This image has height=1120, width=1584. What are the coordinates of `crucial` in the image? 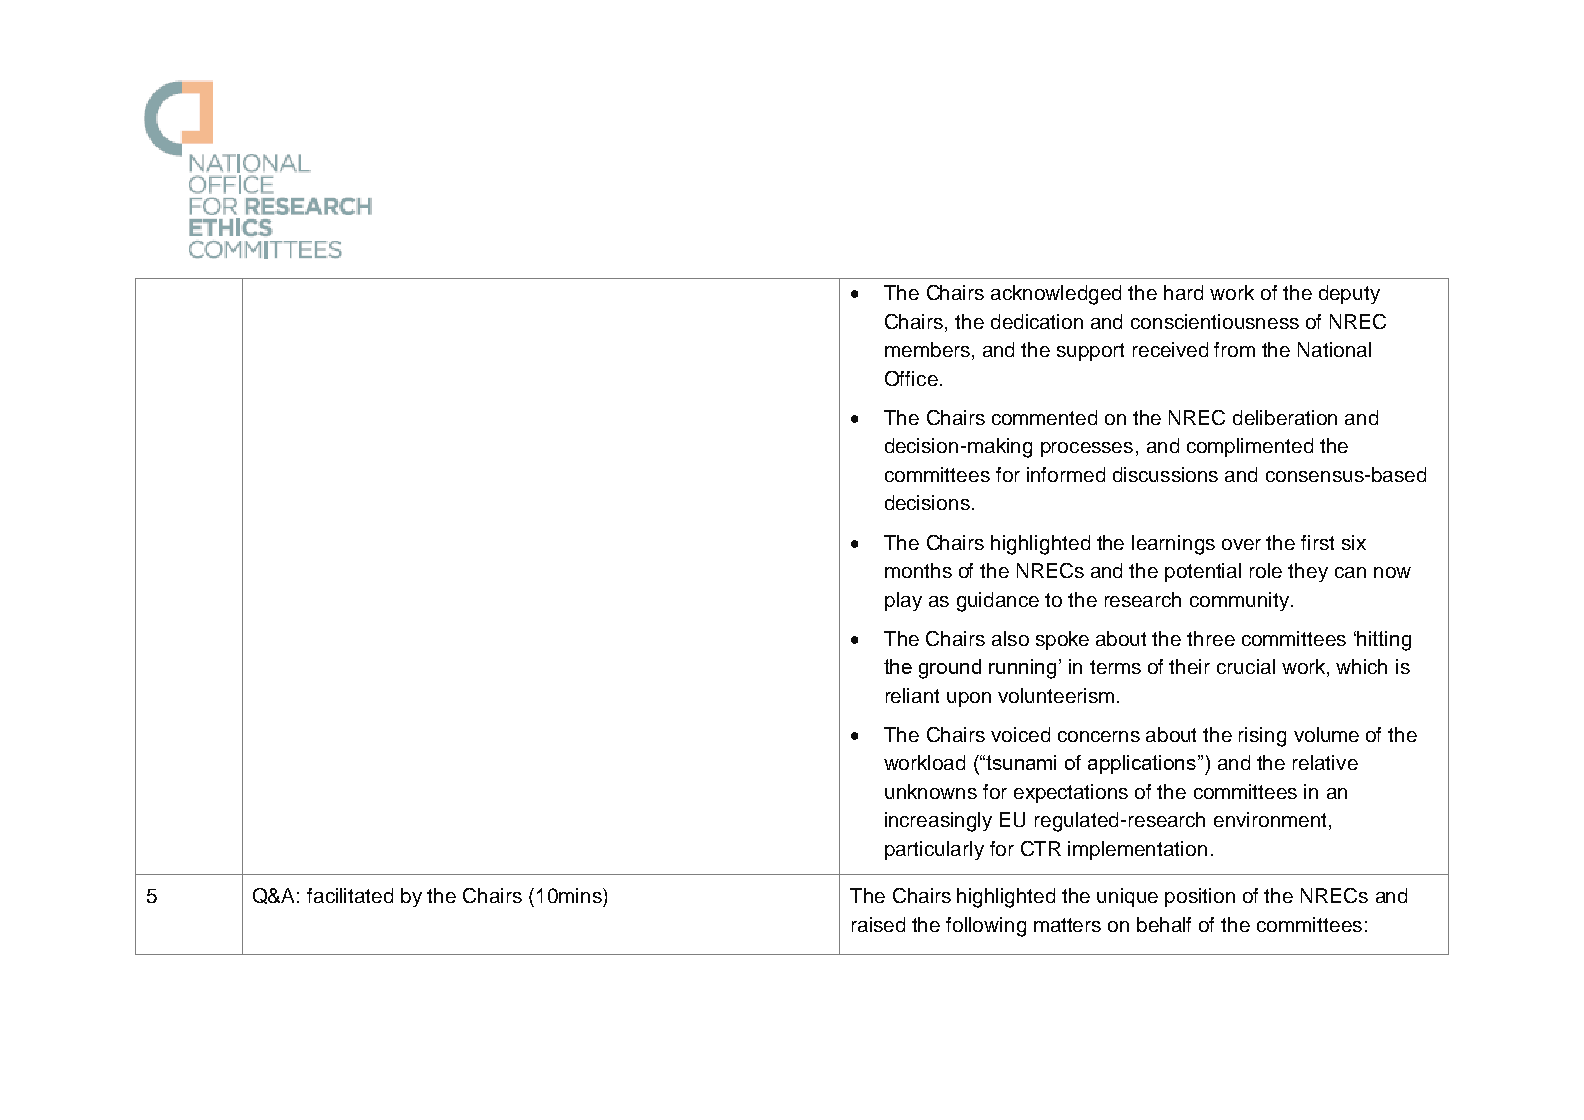 It's located at (1246, 666).
